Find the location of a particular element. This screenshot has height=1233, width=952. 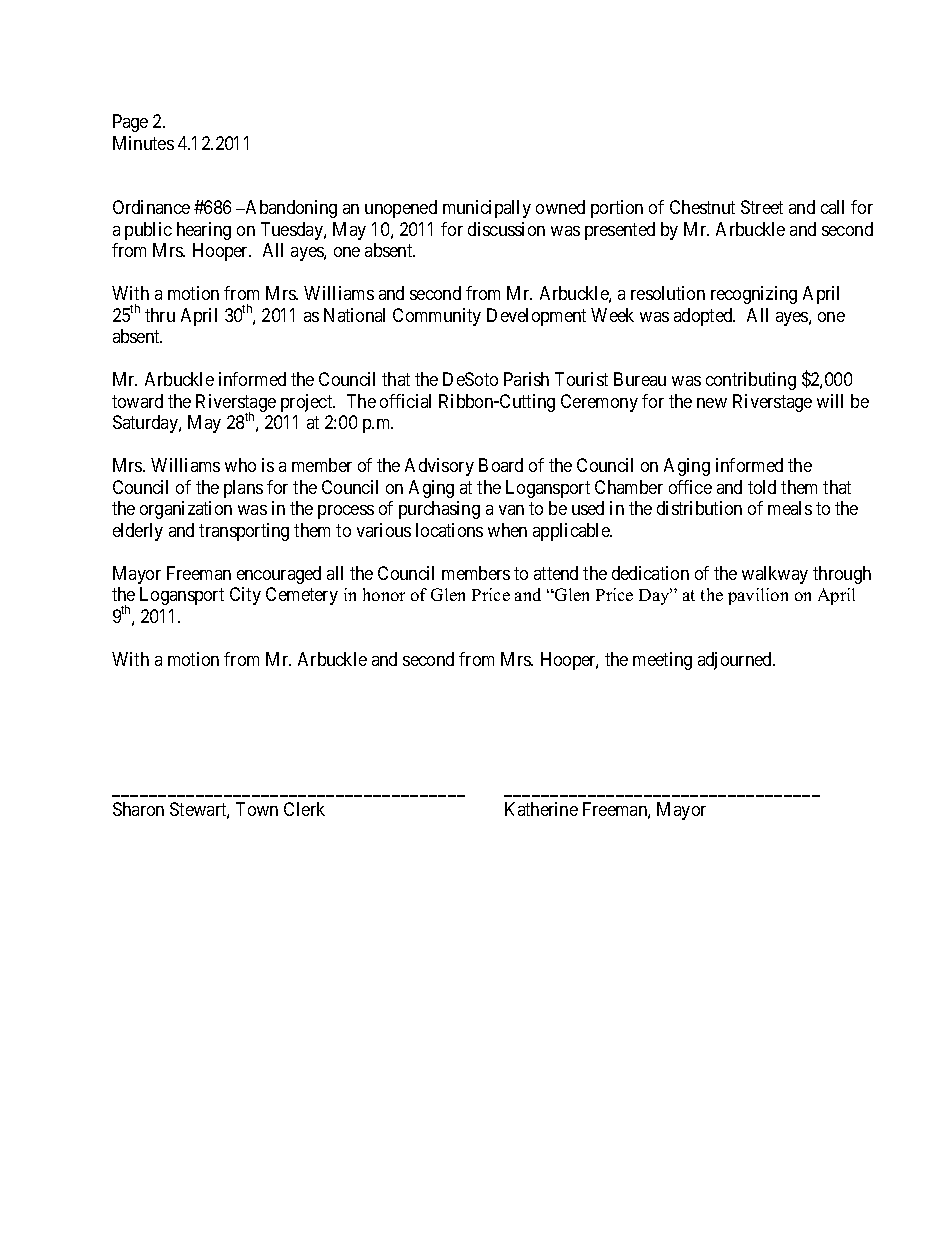

Parish is located at coordinates (526, 379).
